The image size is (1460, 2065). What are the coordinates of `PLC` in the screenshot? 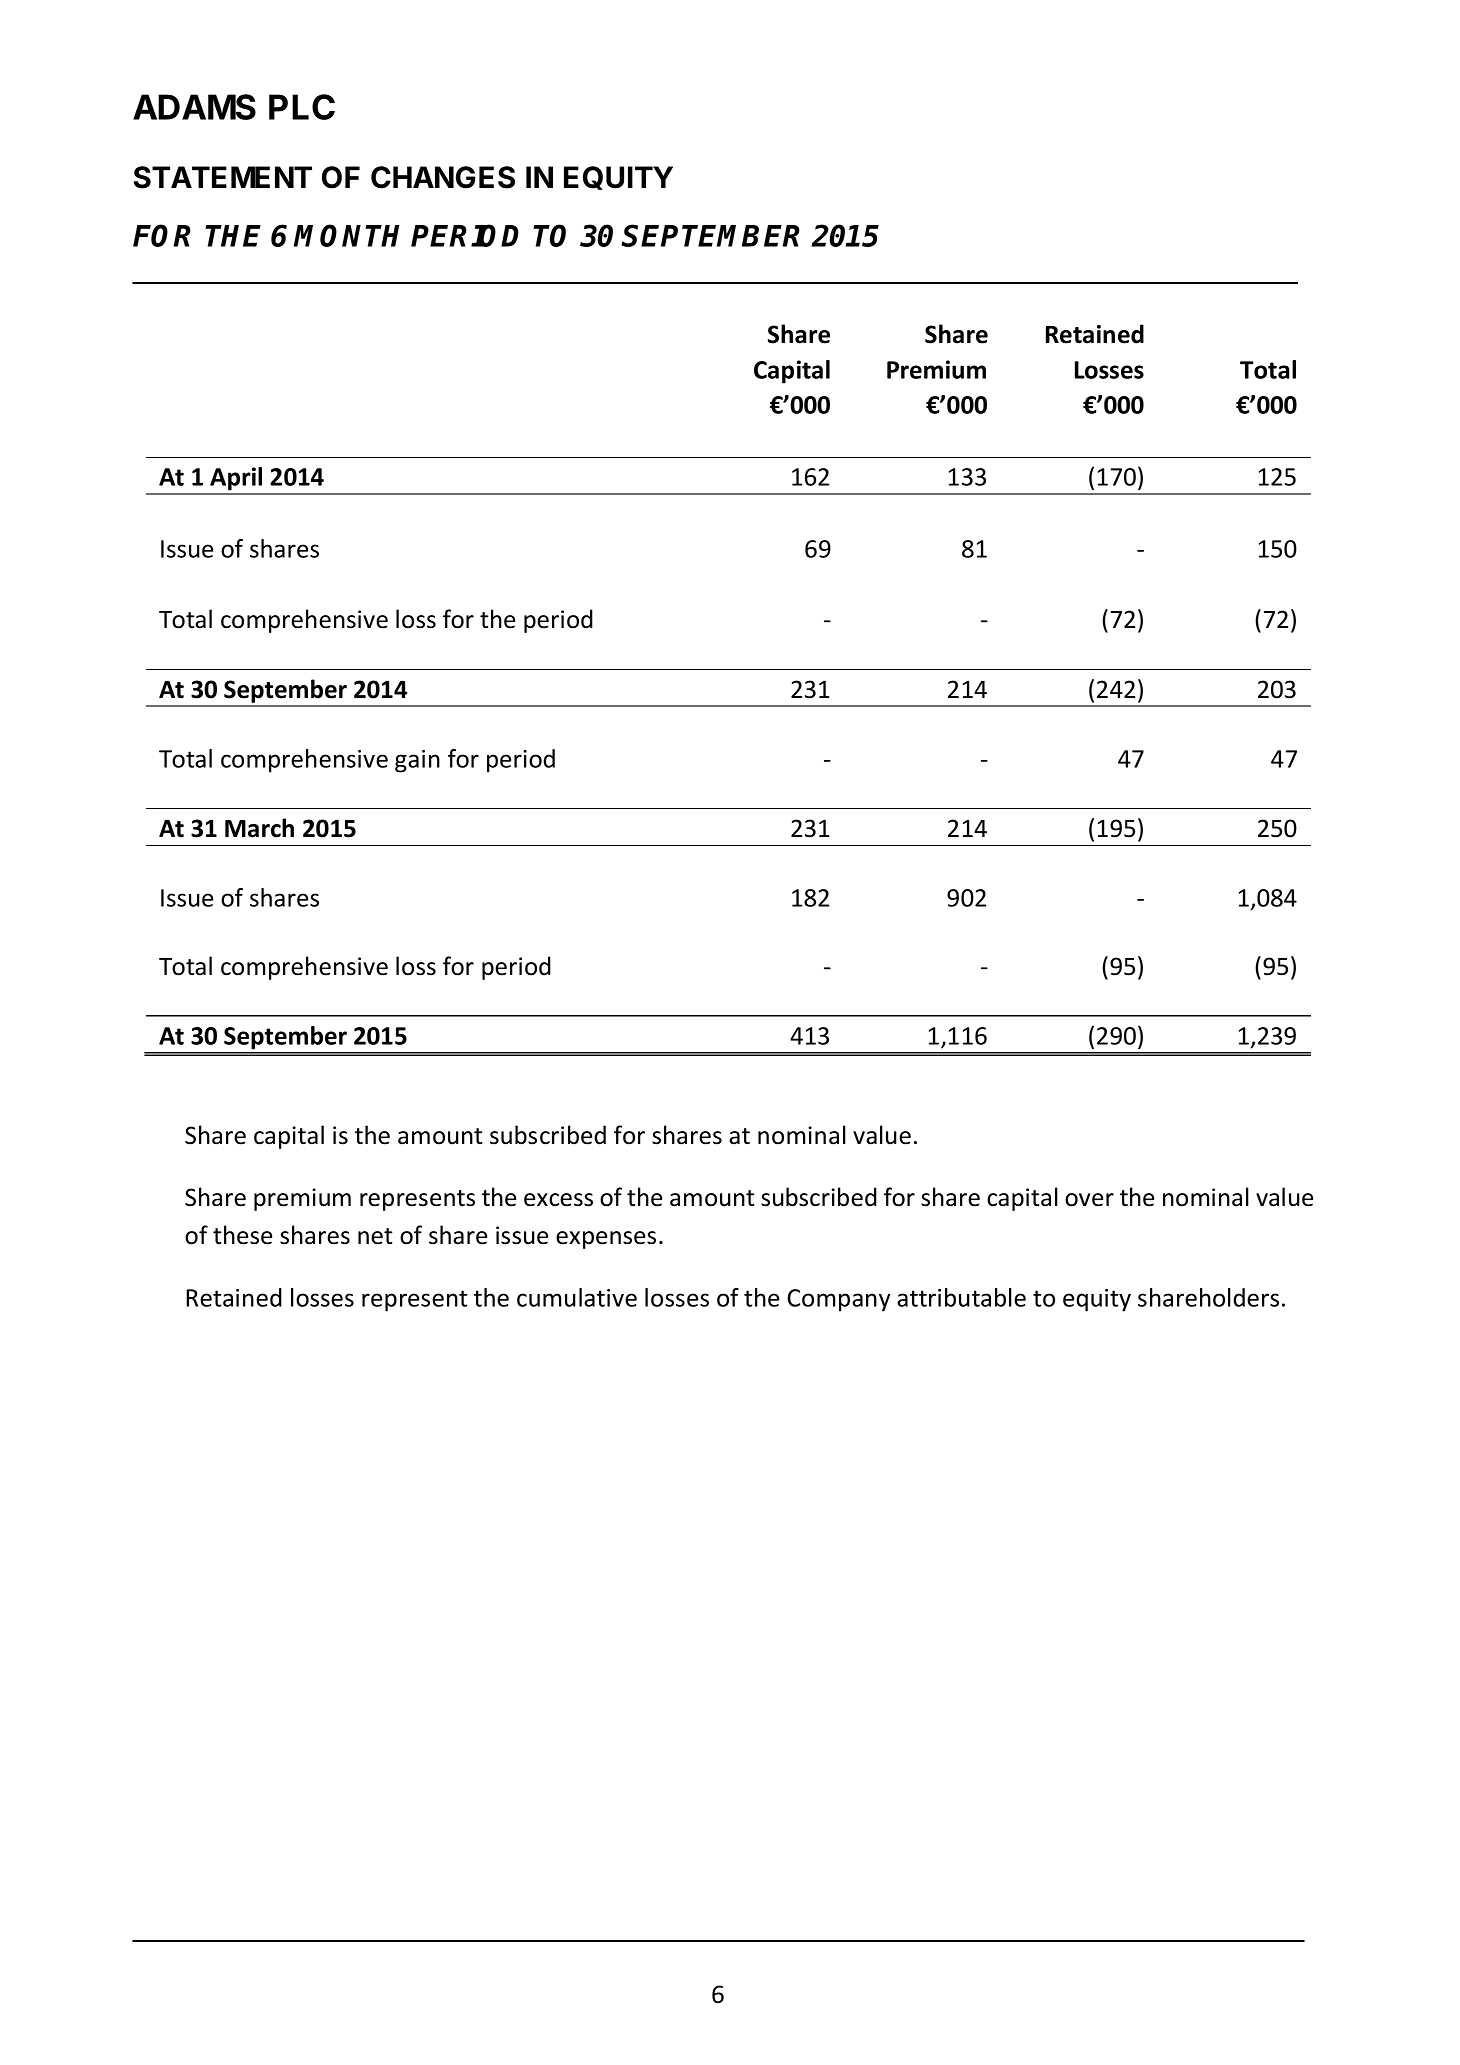 It's located at (302, 107).
